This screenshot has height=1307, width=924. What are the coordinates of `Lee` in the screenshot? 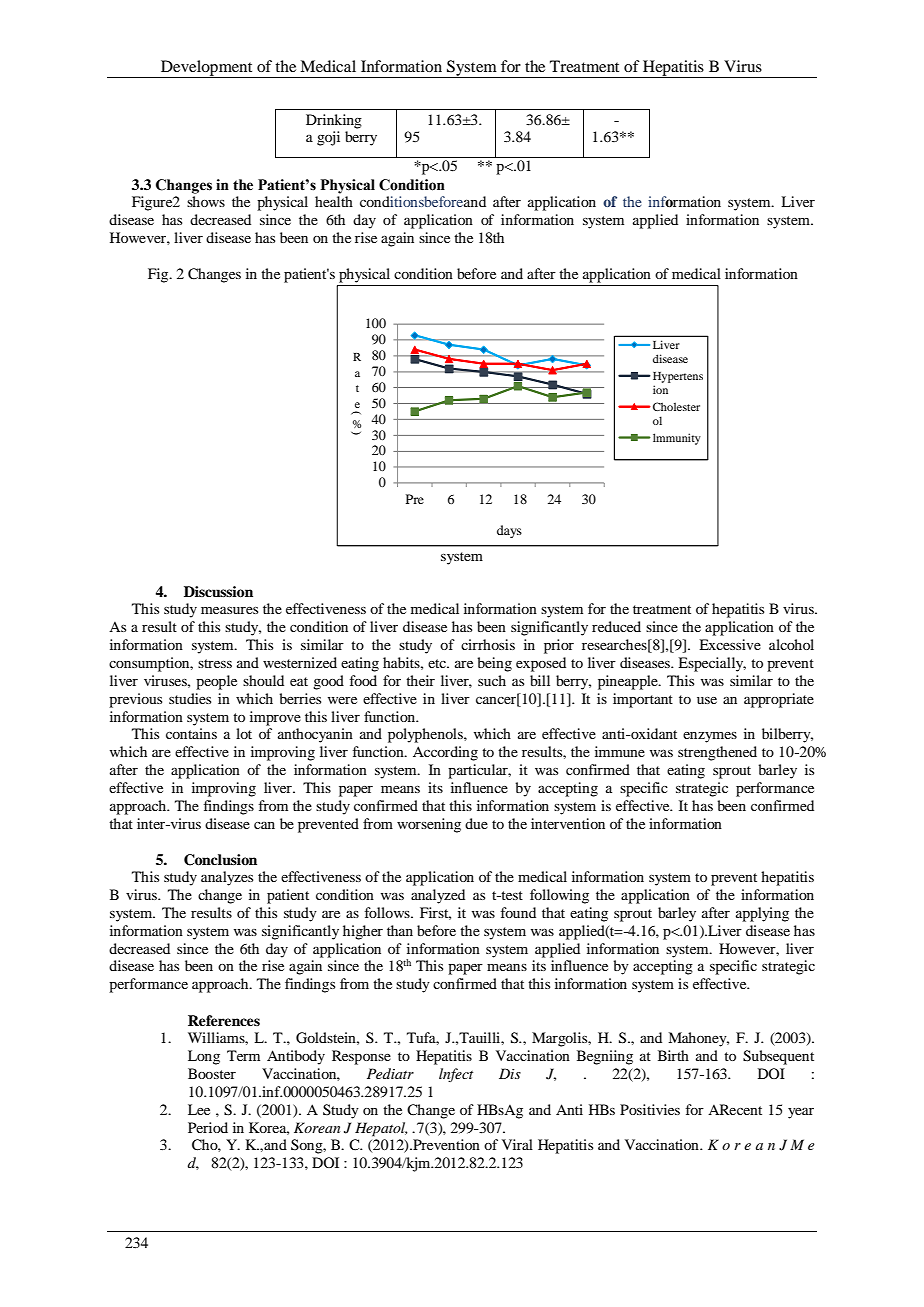 It's located at (199, 1109).
